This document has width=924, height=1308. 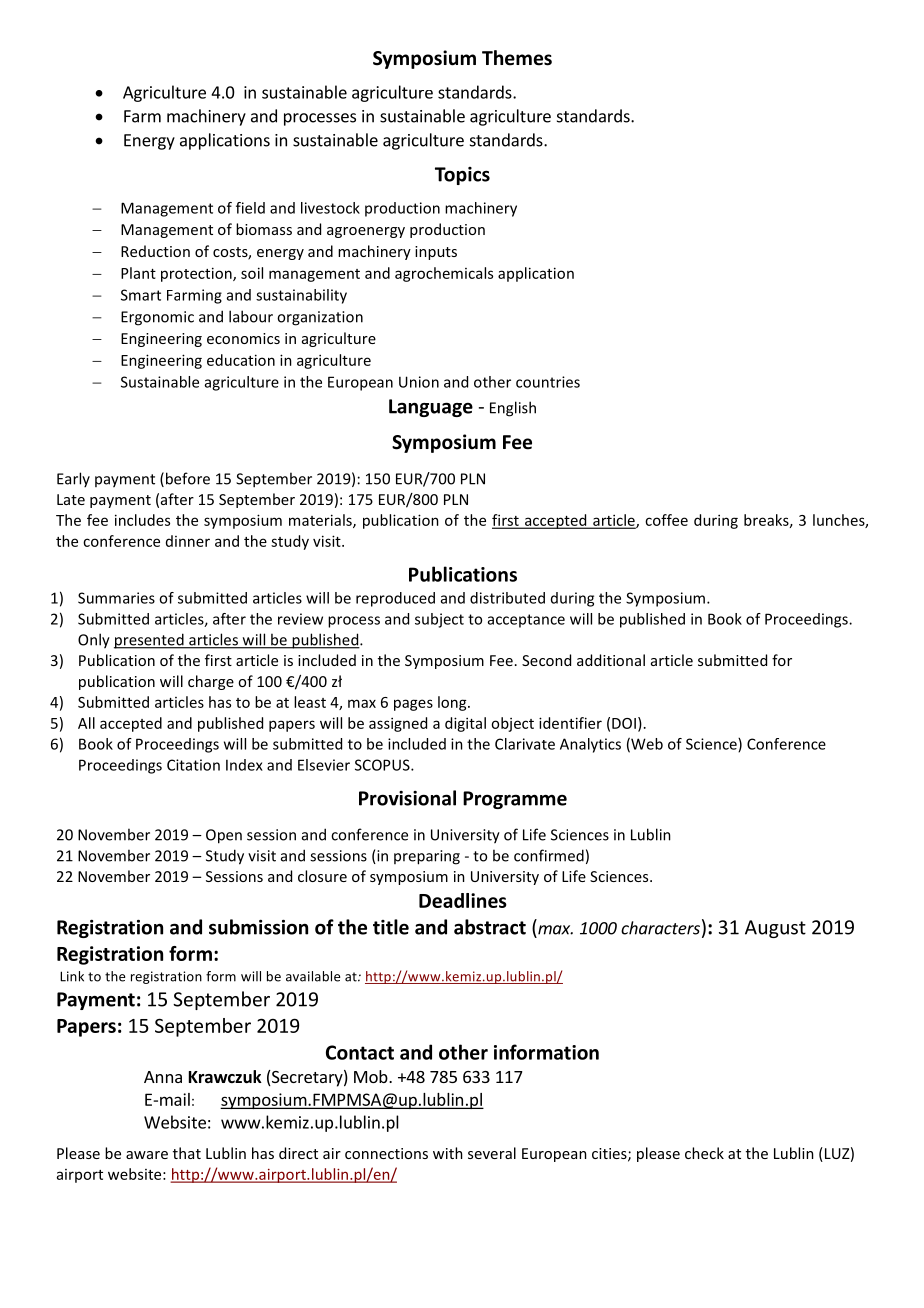 What do you see at coordinates (250, 208) in the document?
I see `field` at bounding box center [250, 208].
